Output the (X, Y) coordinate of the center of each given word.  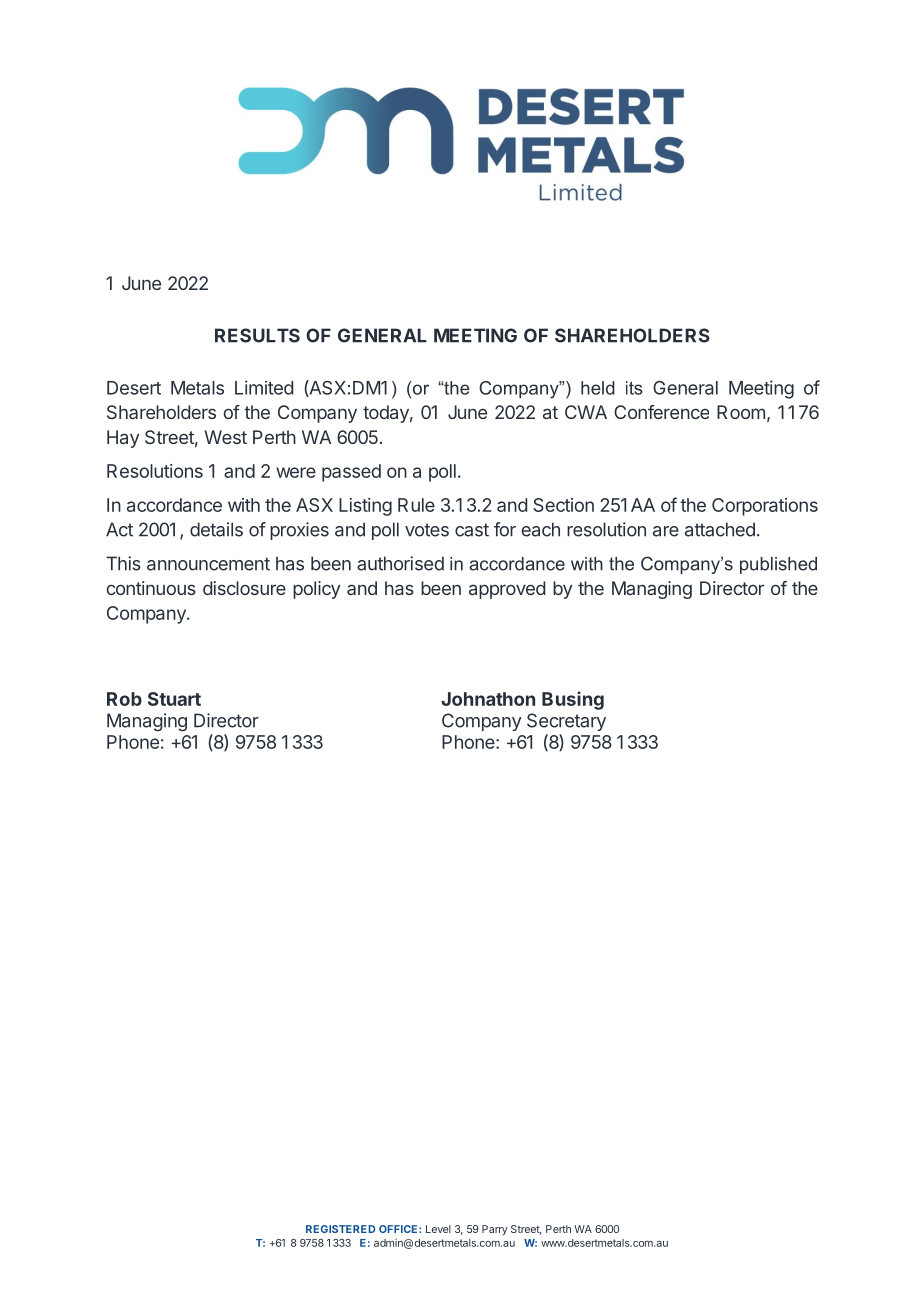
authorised (400, 563)
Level (438, 1229)
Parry (495, 1230)
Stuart (174, 699)
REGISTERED (340, 1229)
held (598, 388)
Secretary (566, 722)
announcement (208, 564)
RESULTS (257, 335)
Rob (124, 699)
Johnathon (488, 699)
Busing (573, 700)
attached (720, 529)
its (634, 388)
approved (507, 590)
